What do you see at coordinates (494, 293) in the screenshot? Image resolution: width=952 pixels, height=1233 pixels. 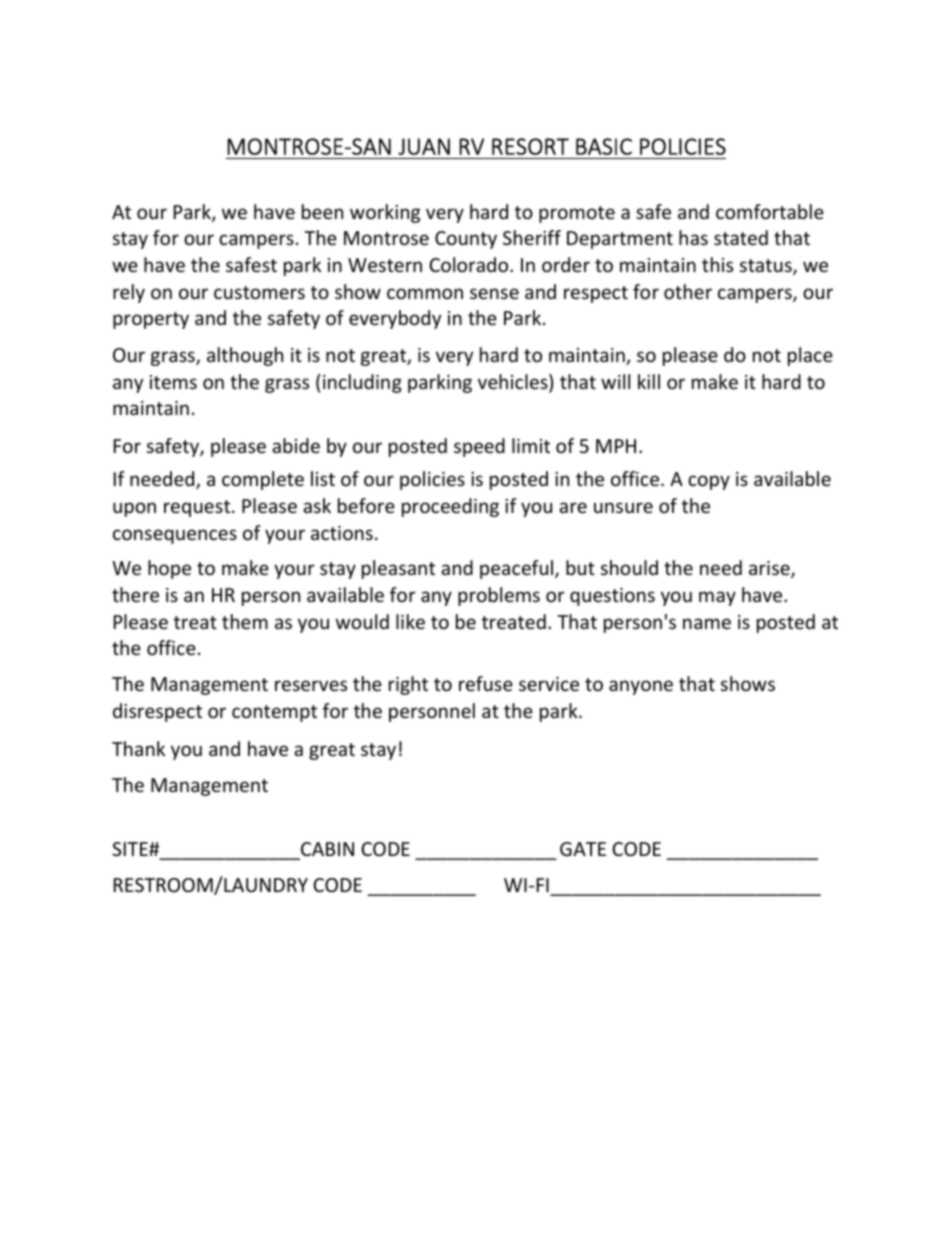 I see `sense` at bounding box center [494, 293].
